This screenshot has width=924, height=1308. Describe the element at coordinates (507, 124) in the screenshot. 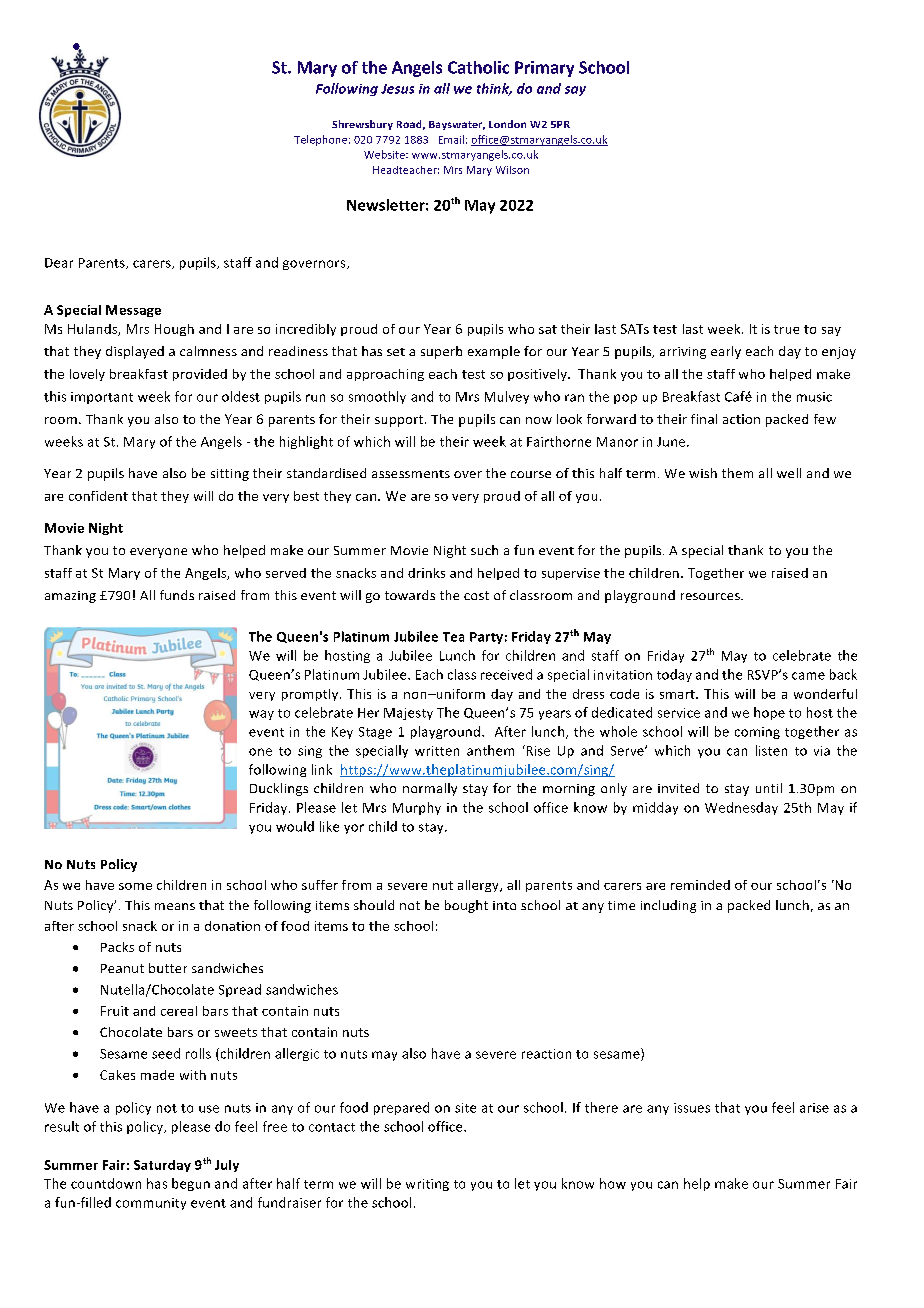

I see `London` at that location.
